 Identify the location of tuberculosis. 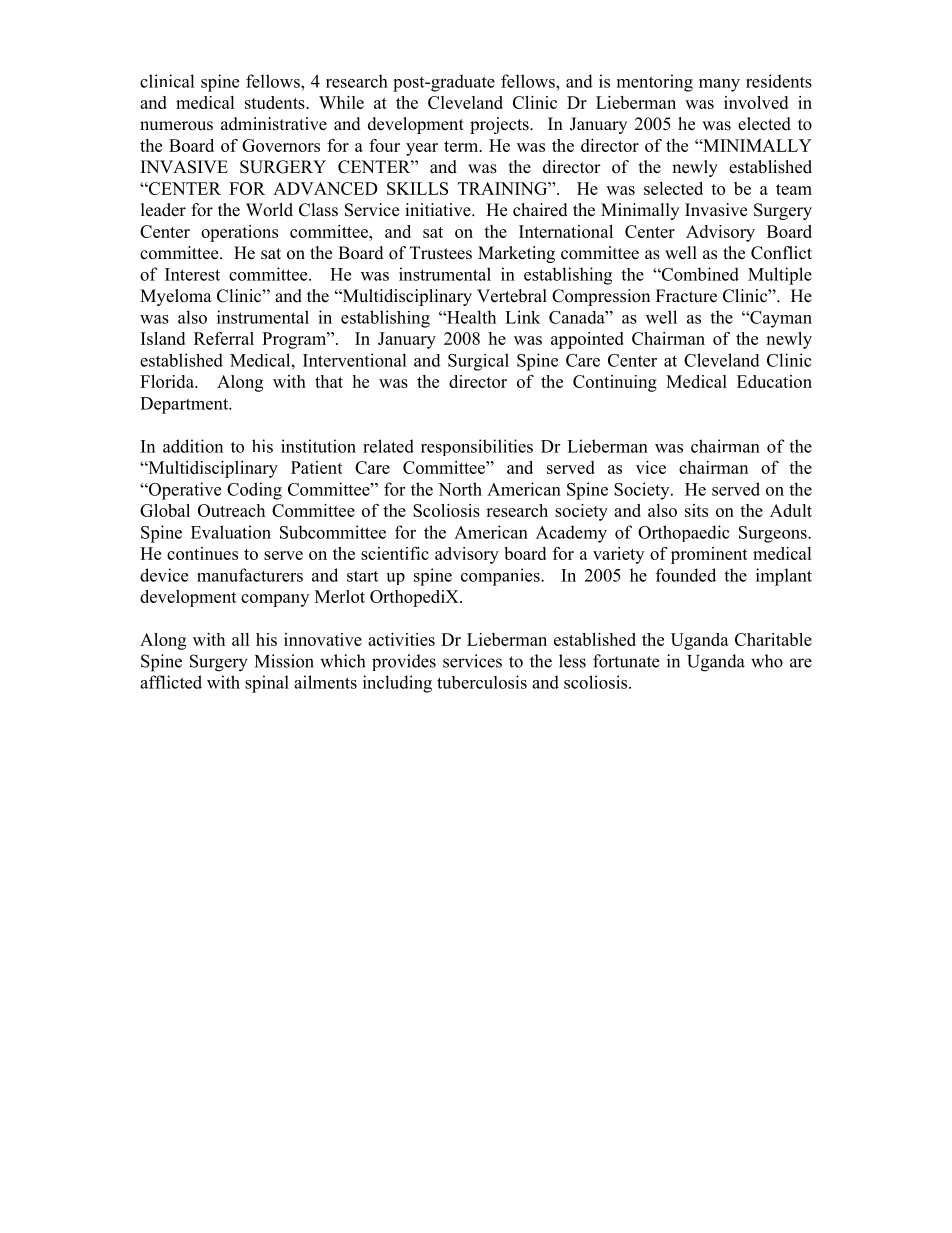
(482, 682).
